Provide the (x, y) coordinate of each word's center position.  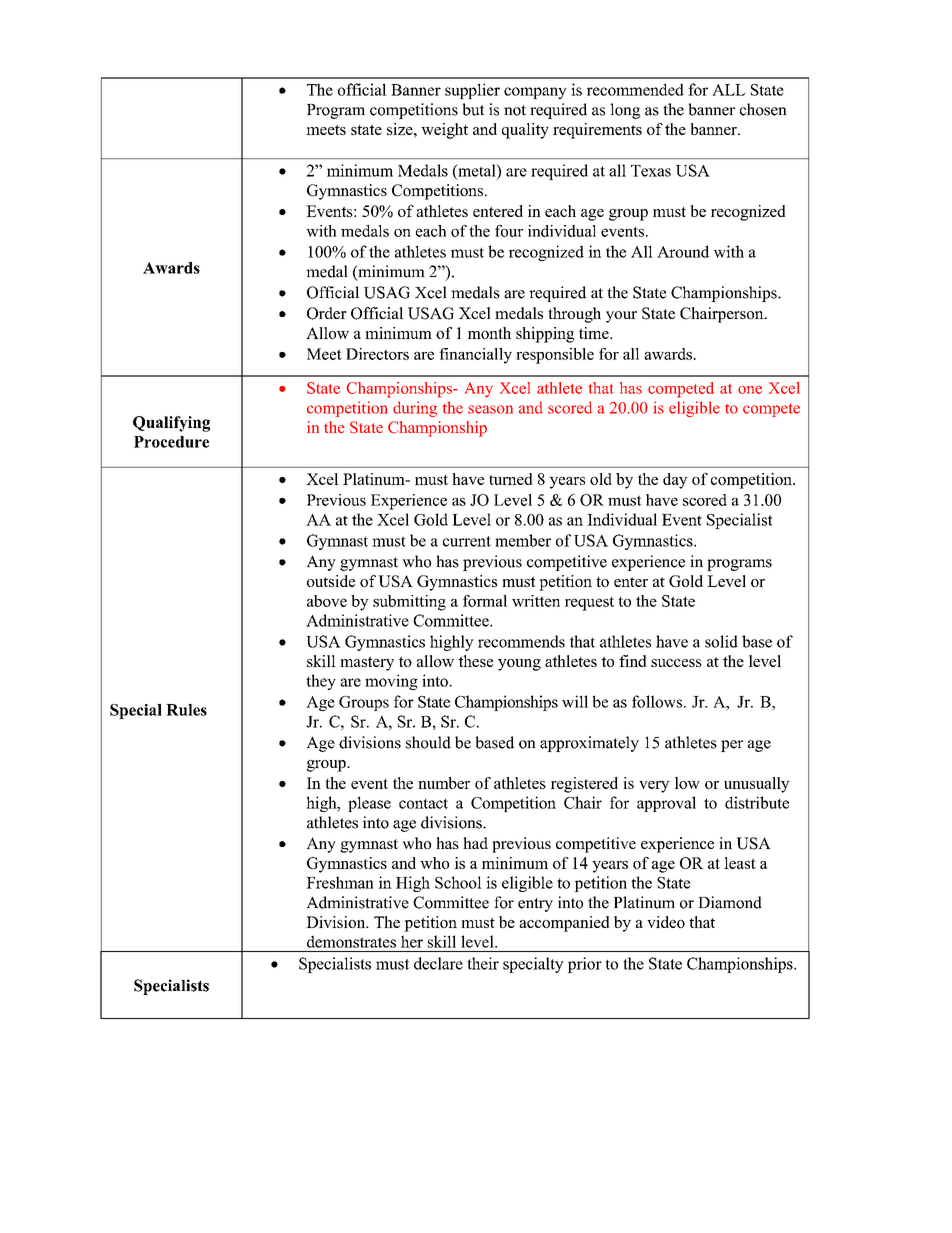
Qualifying (171, 424)
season (490, 409)
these (475, 661)
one (750, 389)
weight (444, 131)
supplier (472, 91)
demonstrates (351, 941)
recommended (635, 89)
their (483, 963)
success (676, 663)
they (321, 682)
